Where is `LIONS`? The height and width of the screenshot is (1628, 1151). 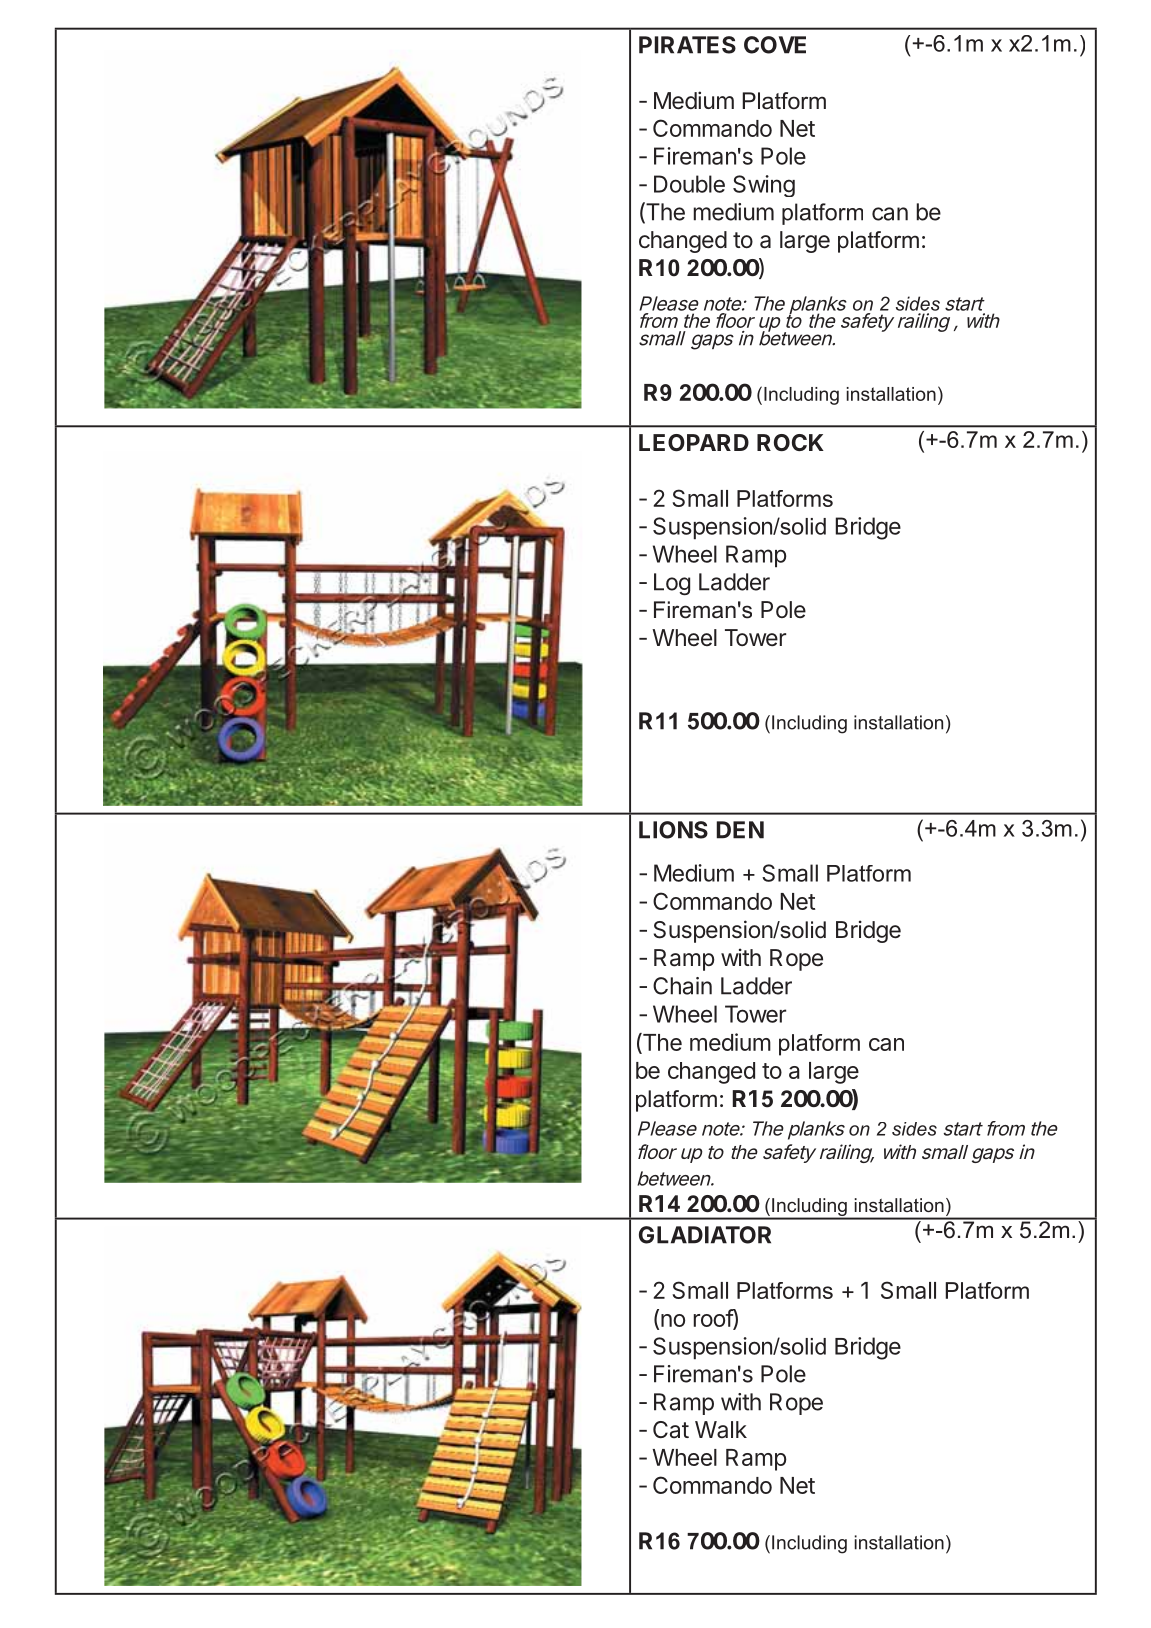
LIONS is located at coordinates (673, 830).
